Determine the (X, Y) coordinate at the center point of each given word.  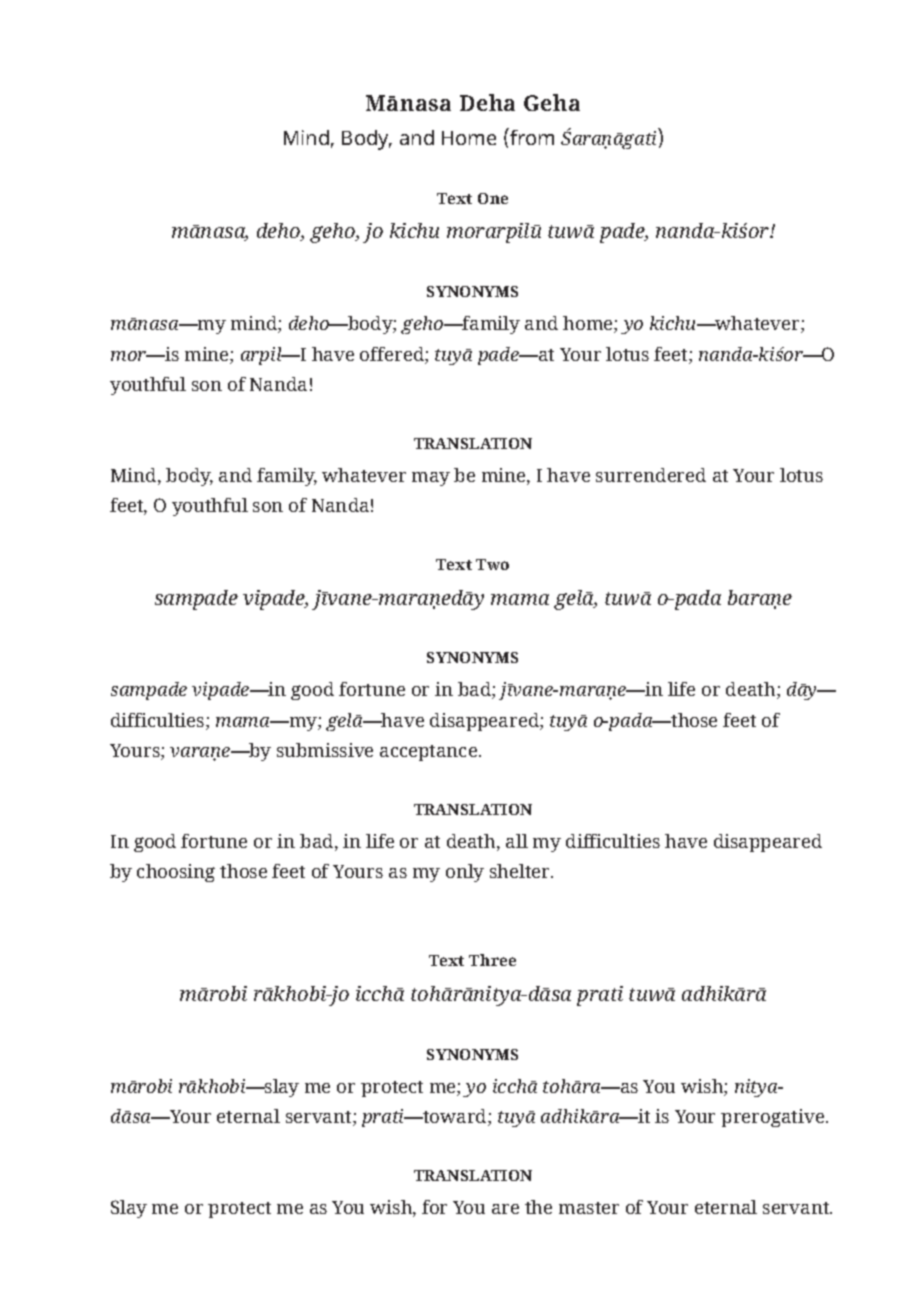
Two (492, 564)
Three (492, 960)
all (517, 841)
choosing (176, 873)
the (538, 1207)
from (531, 136)
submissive (325, 750)
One (493, 198)
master (589, 1208)
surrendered (651, 475)
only (465, 873)
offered (393, 354)
